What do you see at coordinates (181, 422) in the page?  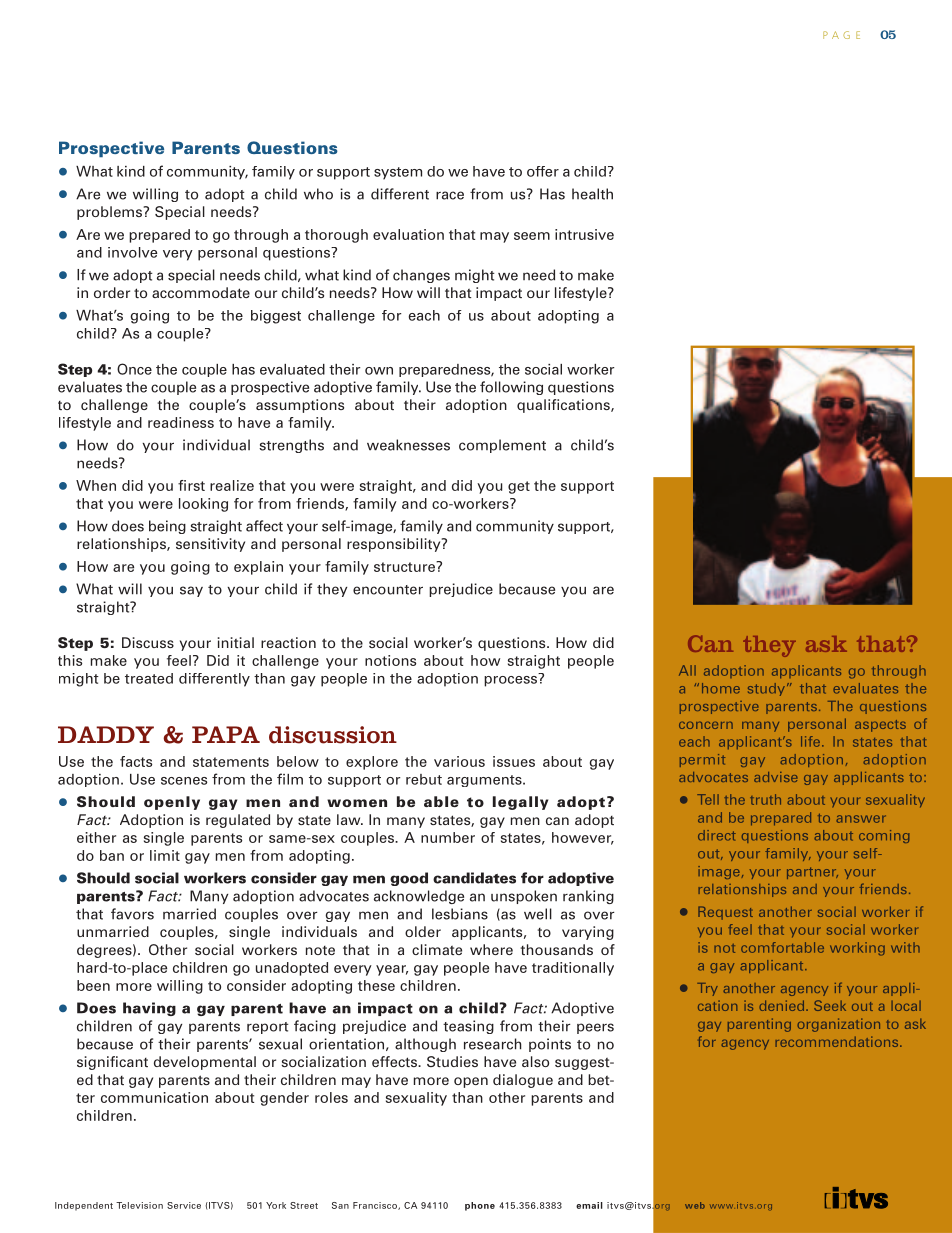 I see `readiness` at bounding box center [181, 422].
